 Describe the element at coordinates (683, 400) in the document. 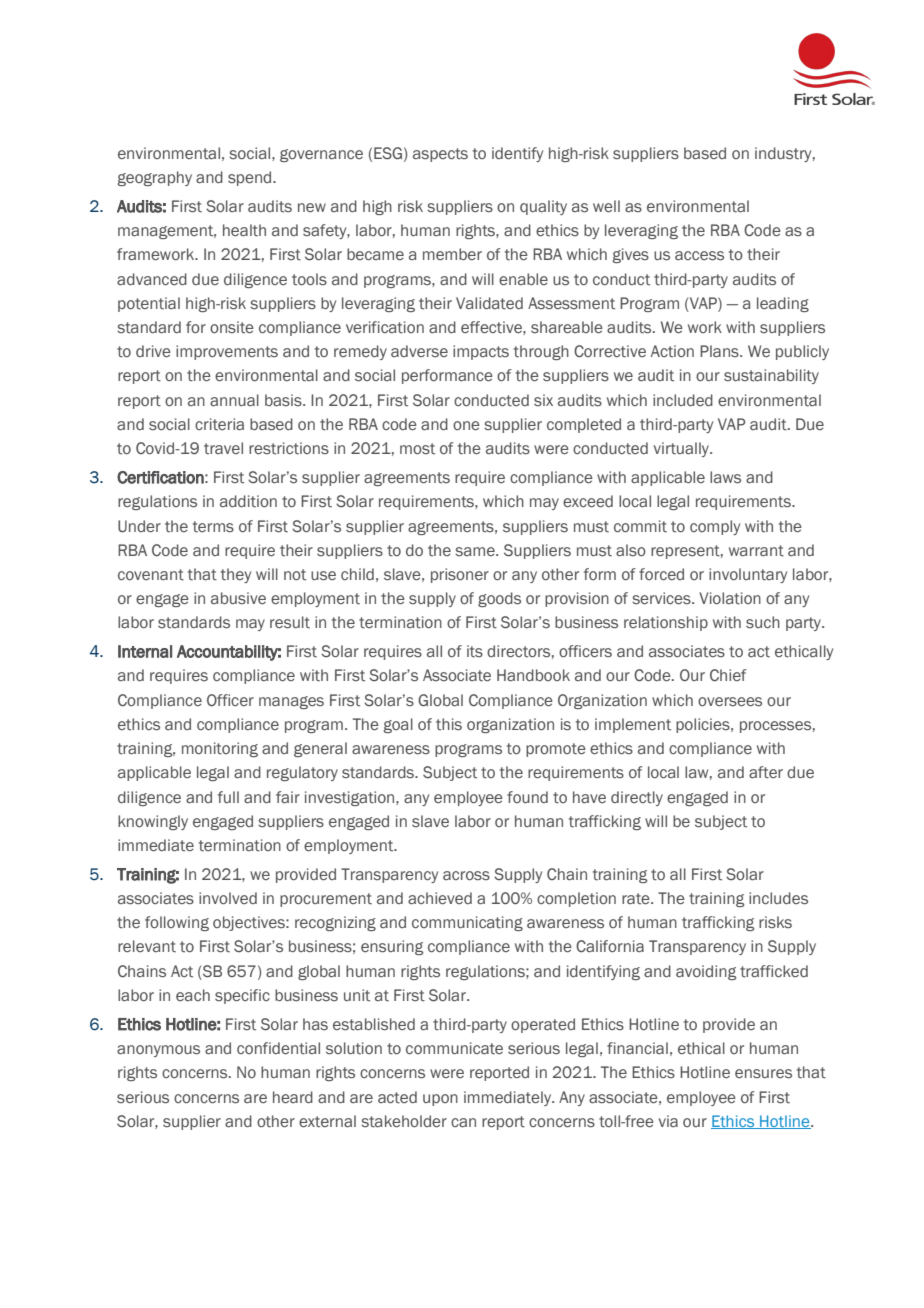

I see `included` at that location.
